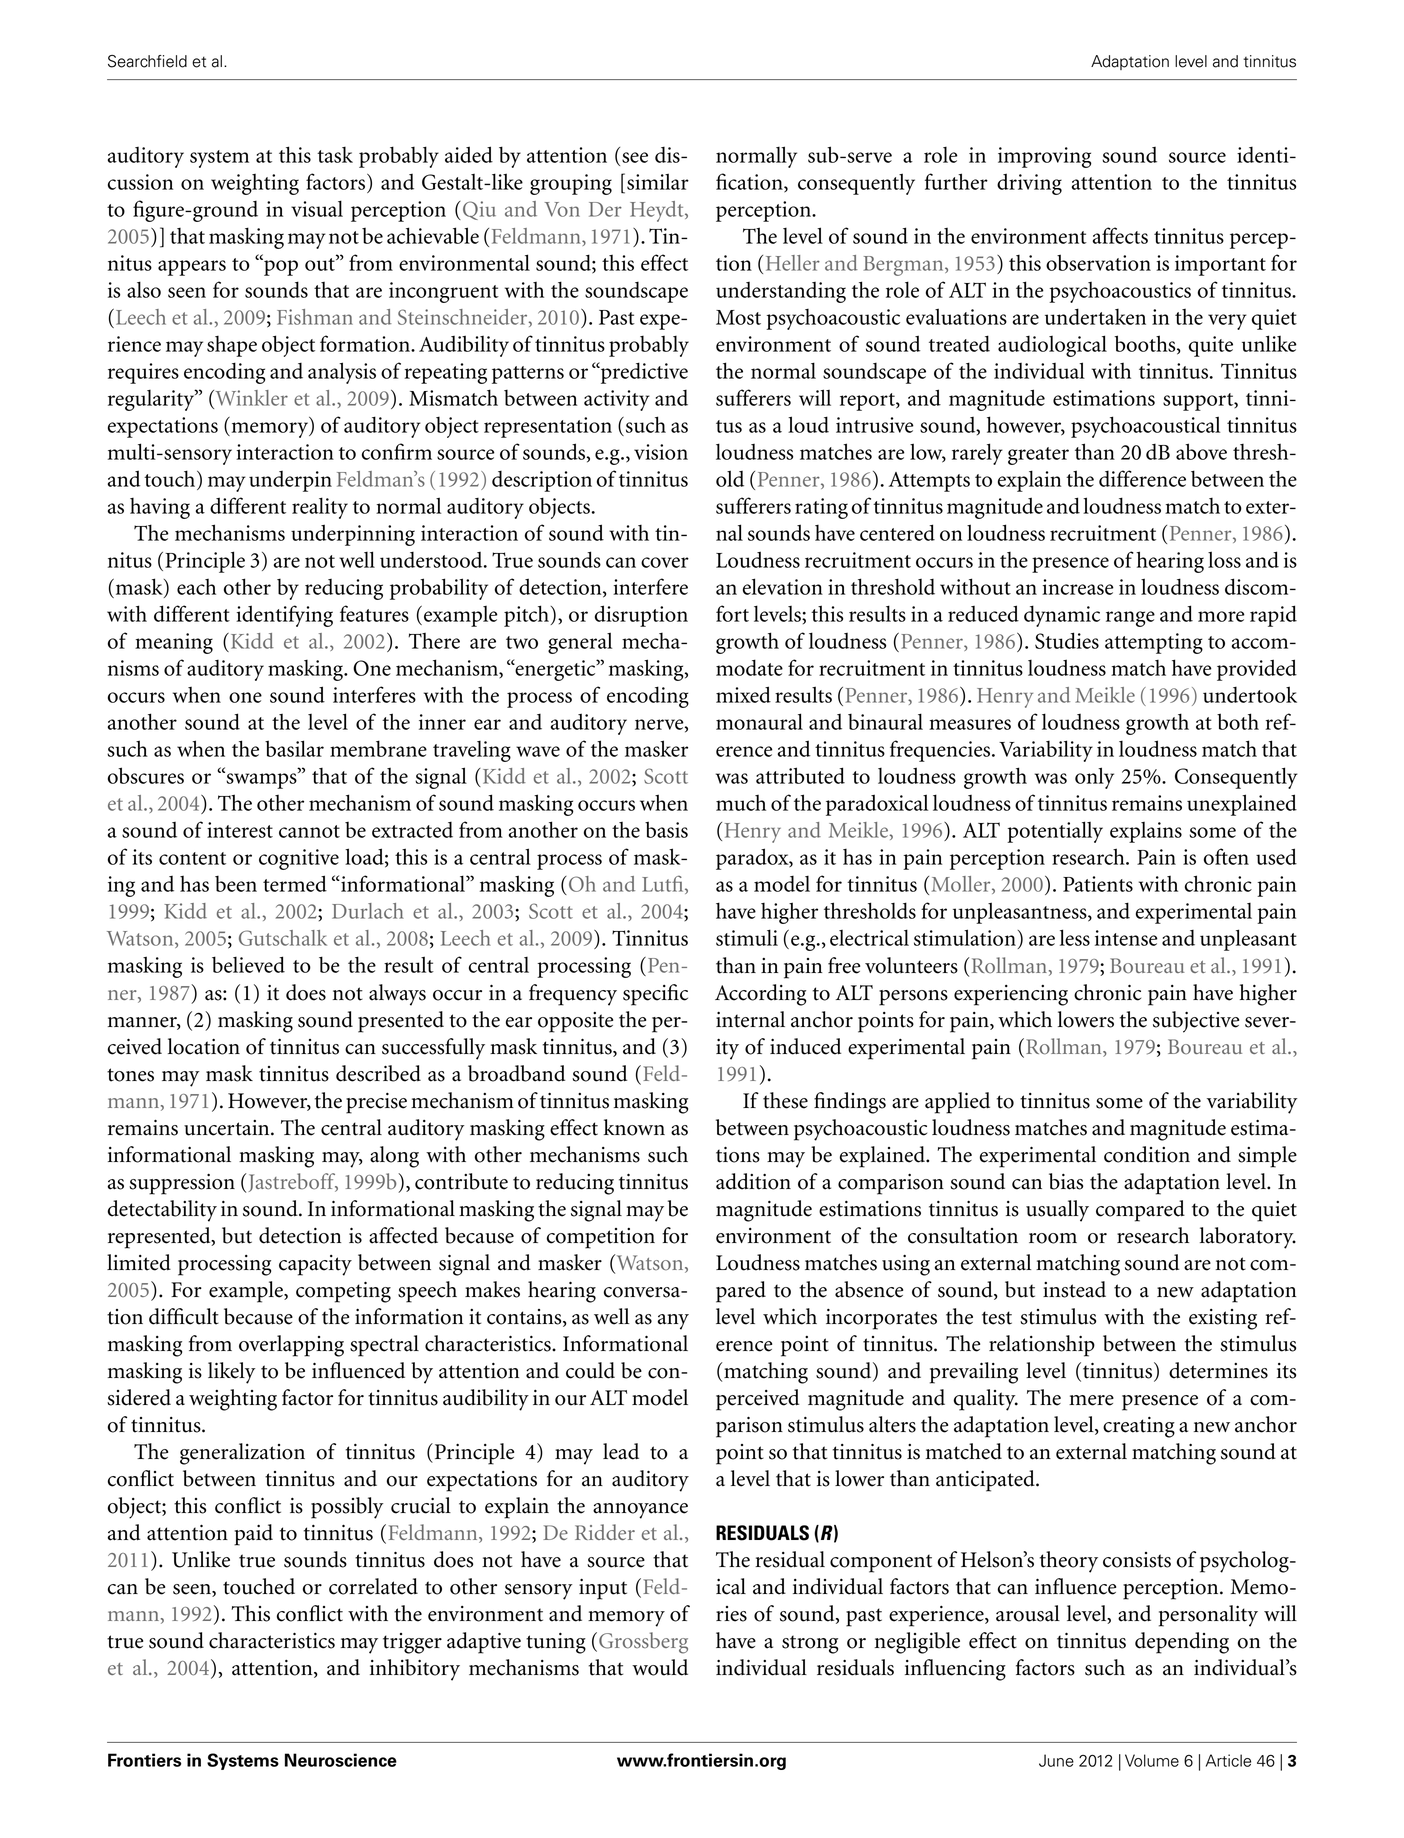  Describe the element at coordinates (341, 1760) in the page. I see `Neuroscience` at that location.
